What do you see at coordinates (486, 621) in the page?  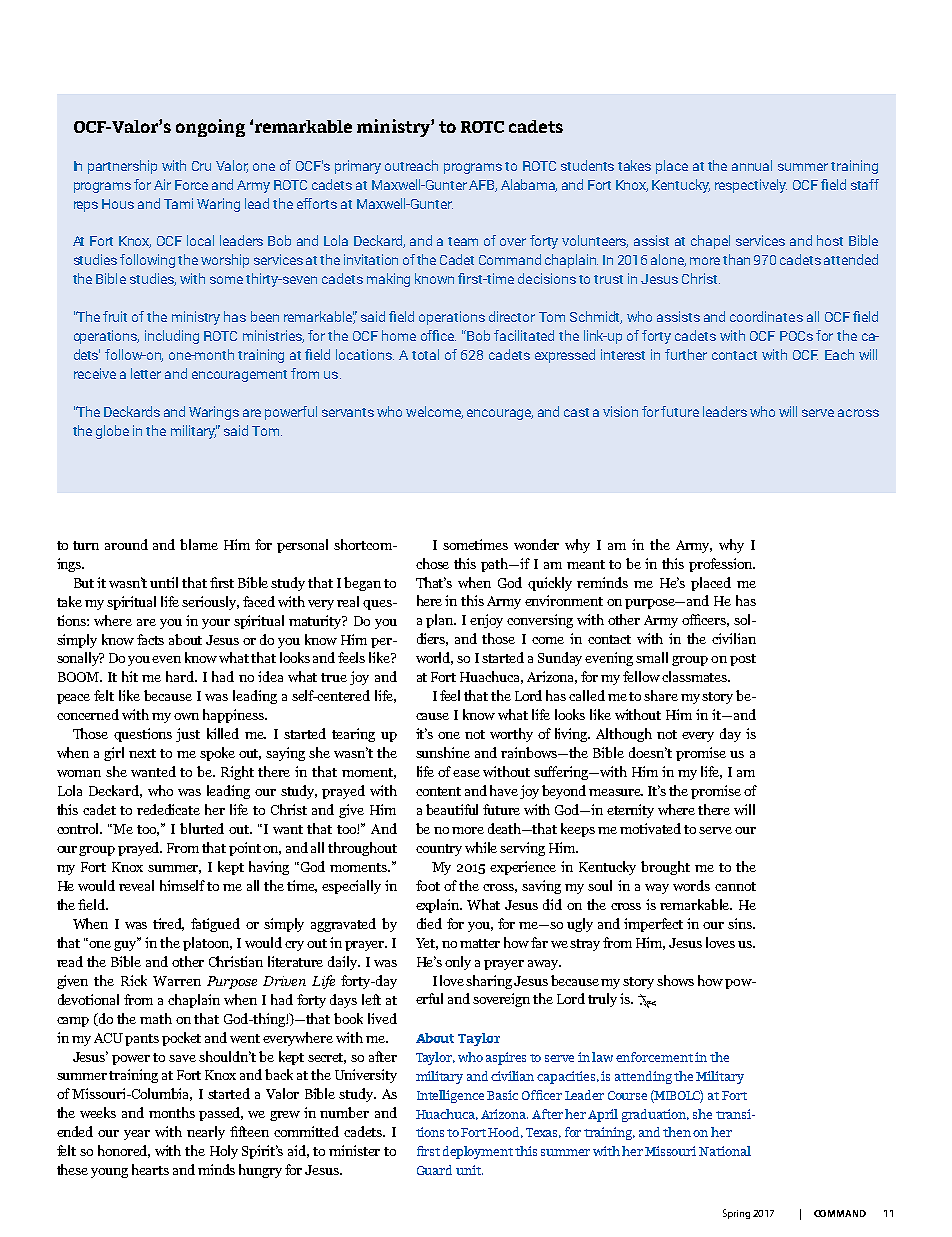 I see `enjoy` at bounding box center [486, 621].
